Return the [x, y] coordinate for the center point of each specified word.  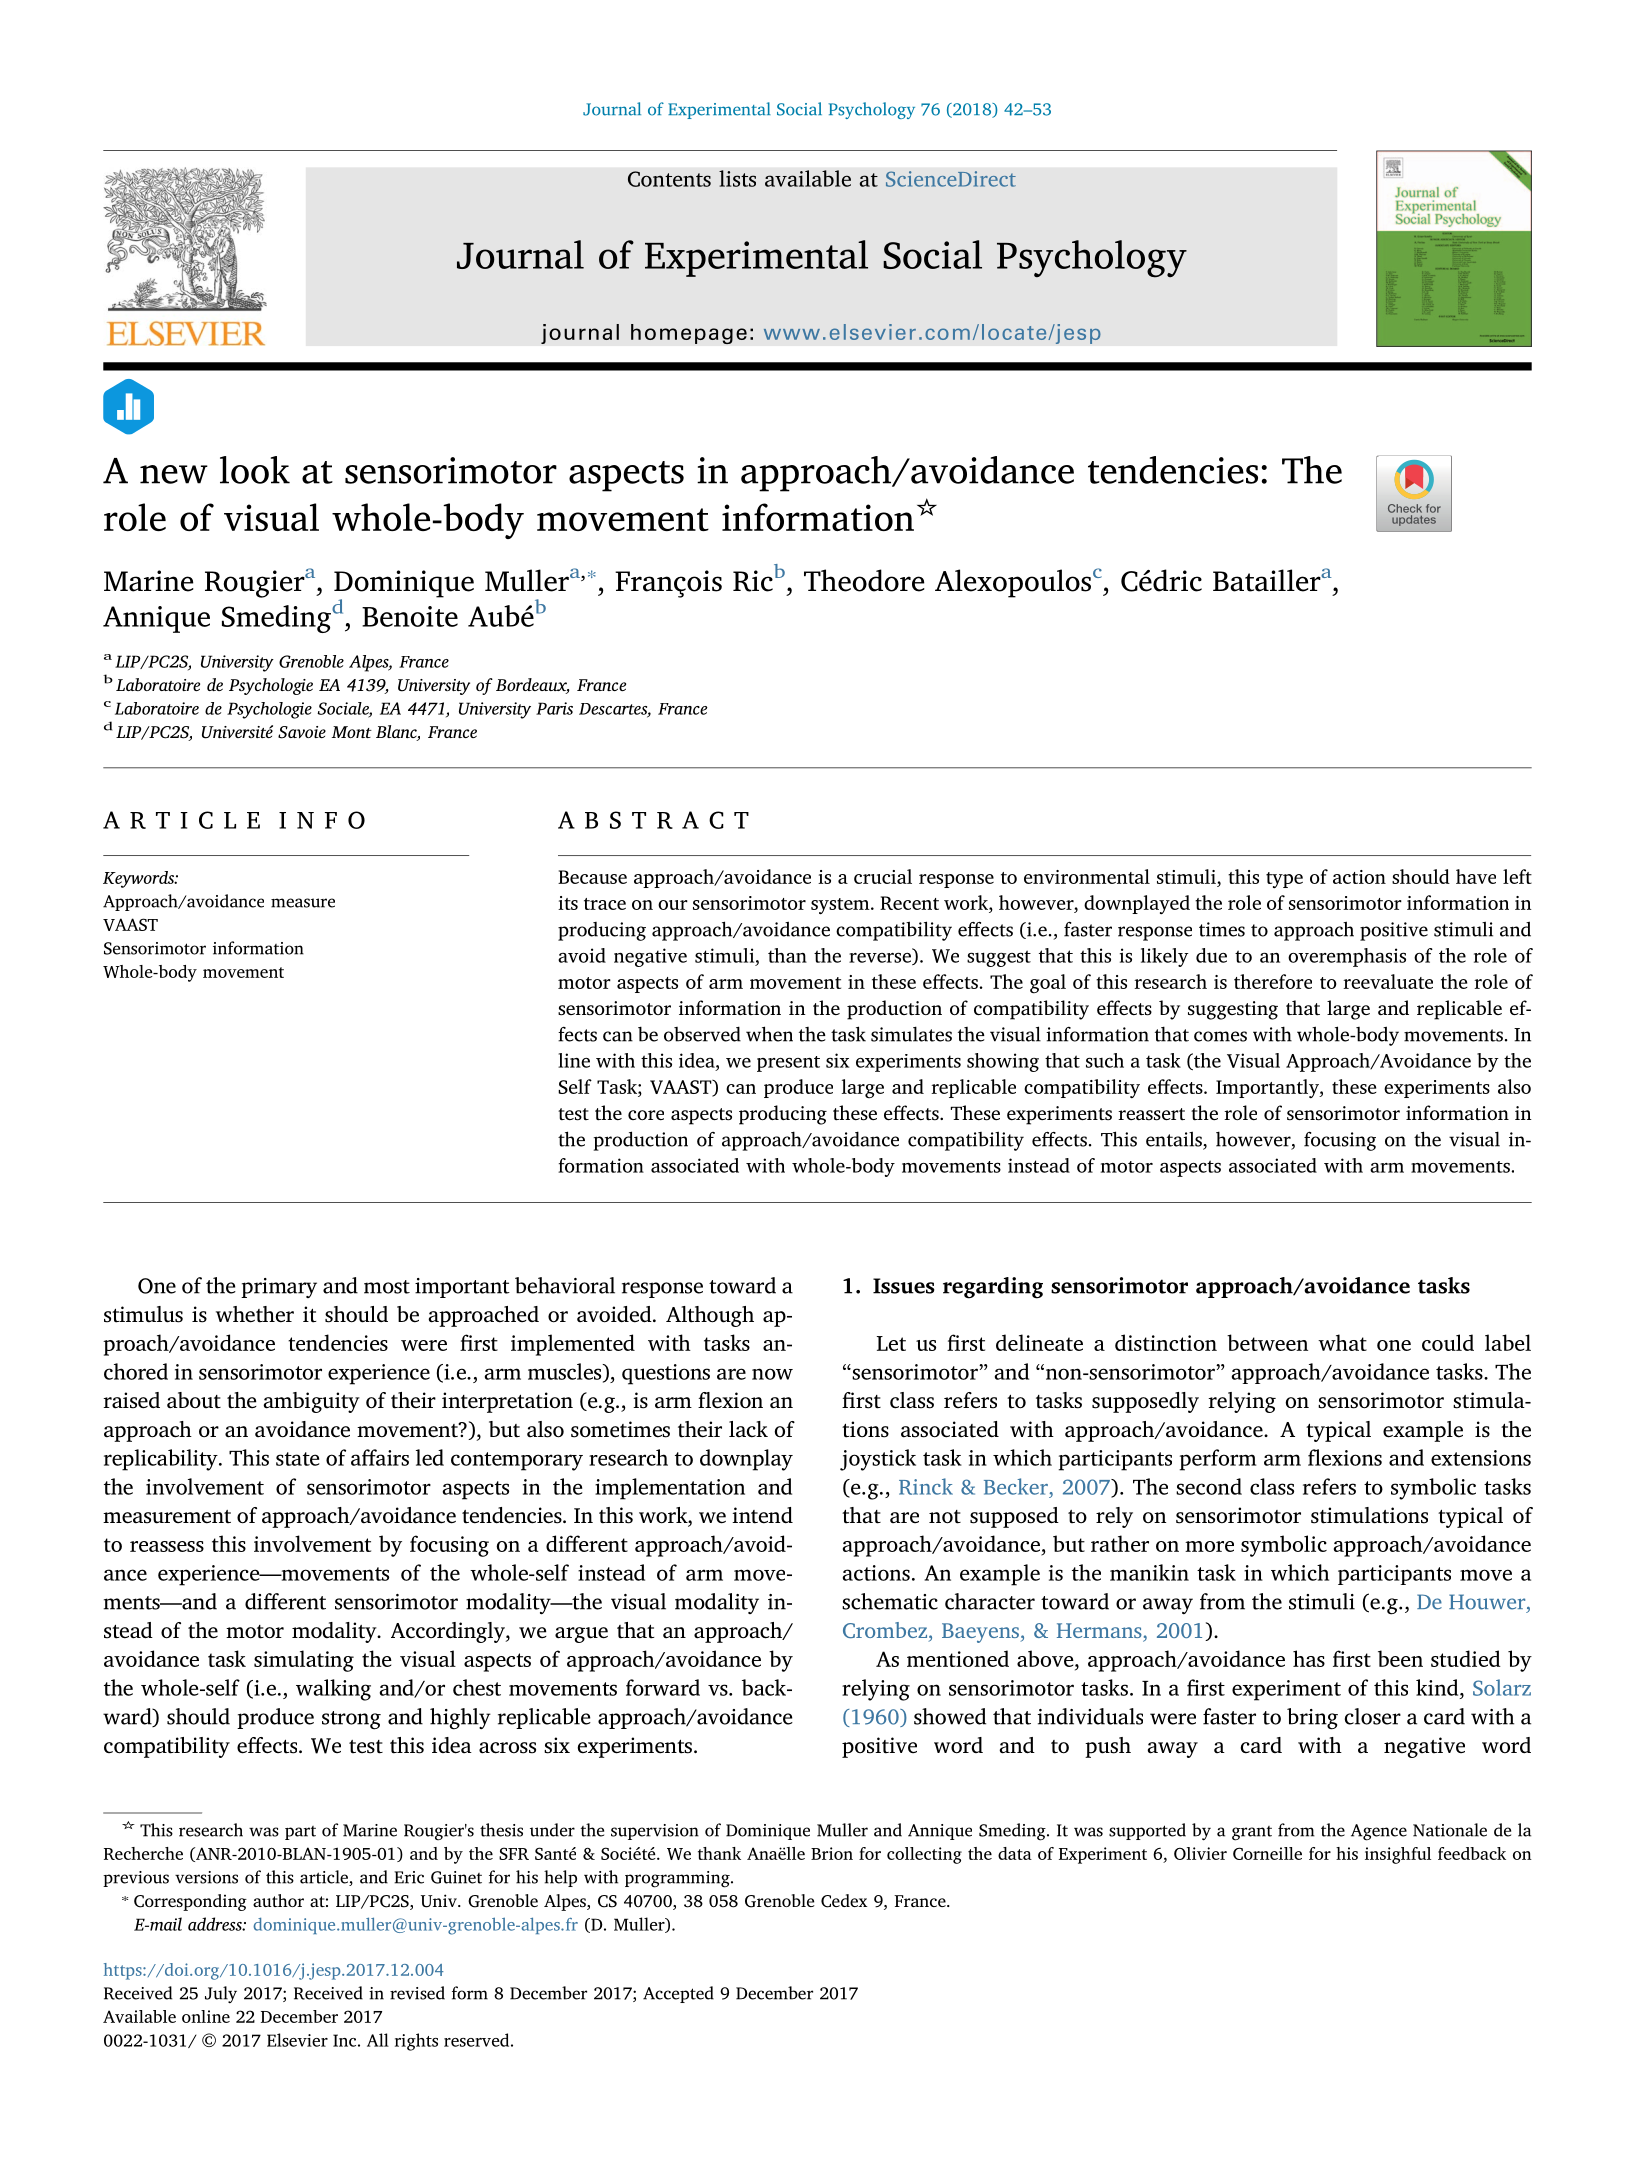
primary [279, 1288]
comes [1220, 1036]
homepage [689, 334]
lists [737, 178]
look [255, 470]
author [278, 1900]
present [788, 1064]
